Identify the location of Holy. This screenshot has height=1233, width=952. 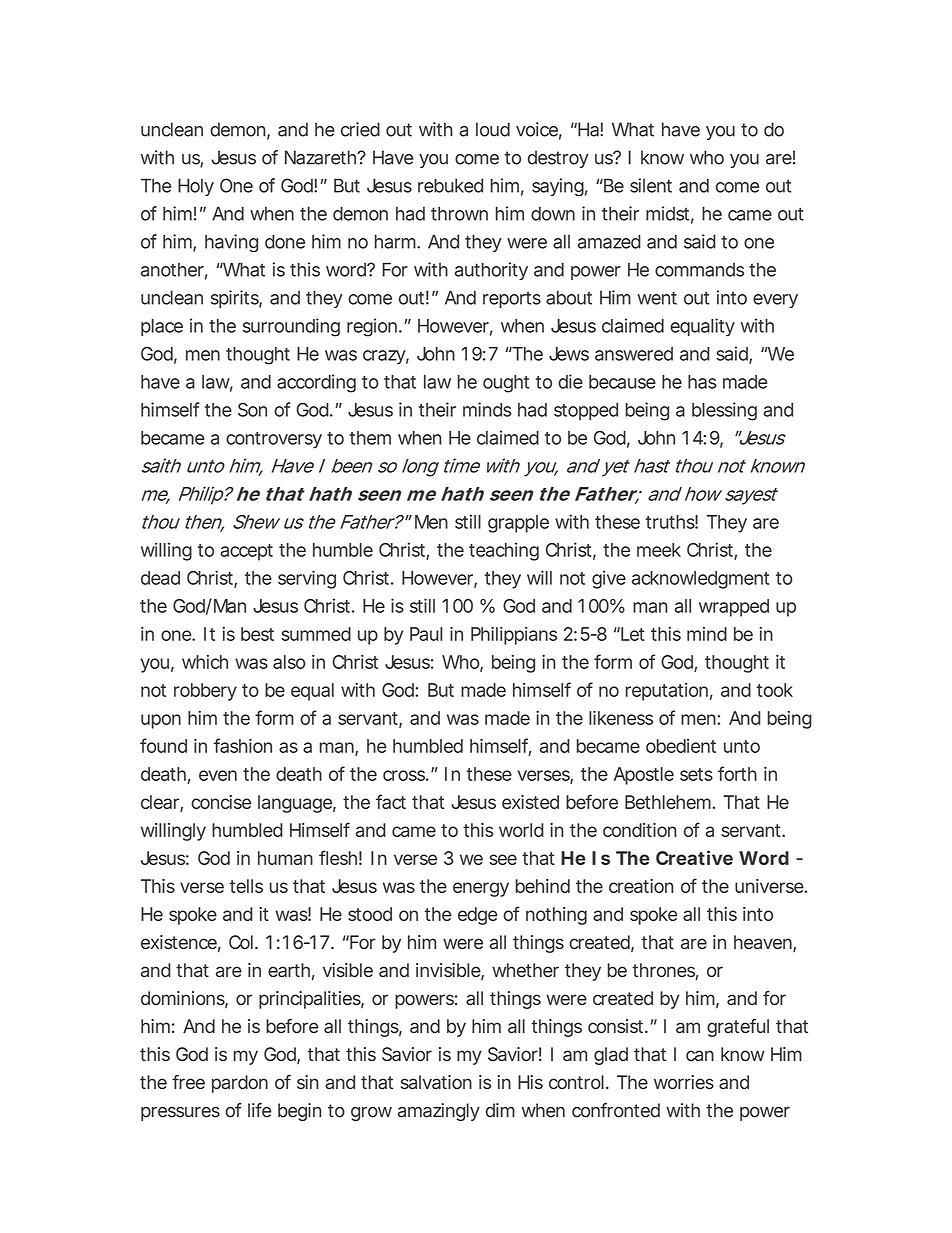
(196, 187).
